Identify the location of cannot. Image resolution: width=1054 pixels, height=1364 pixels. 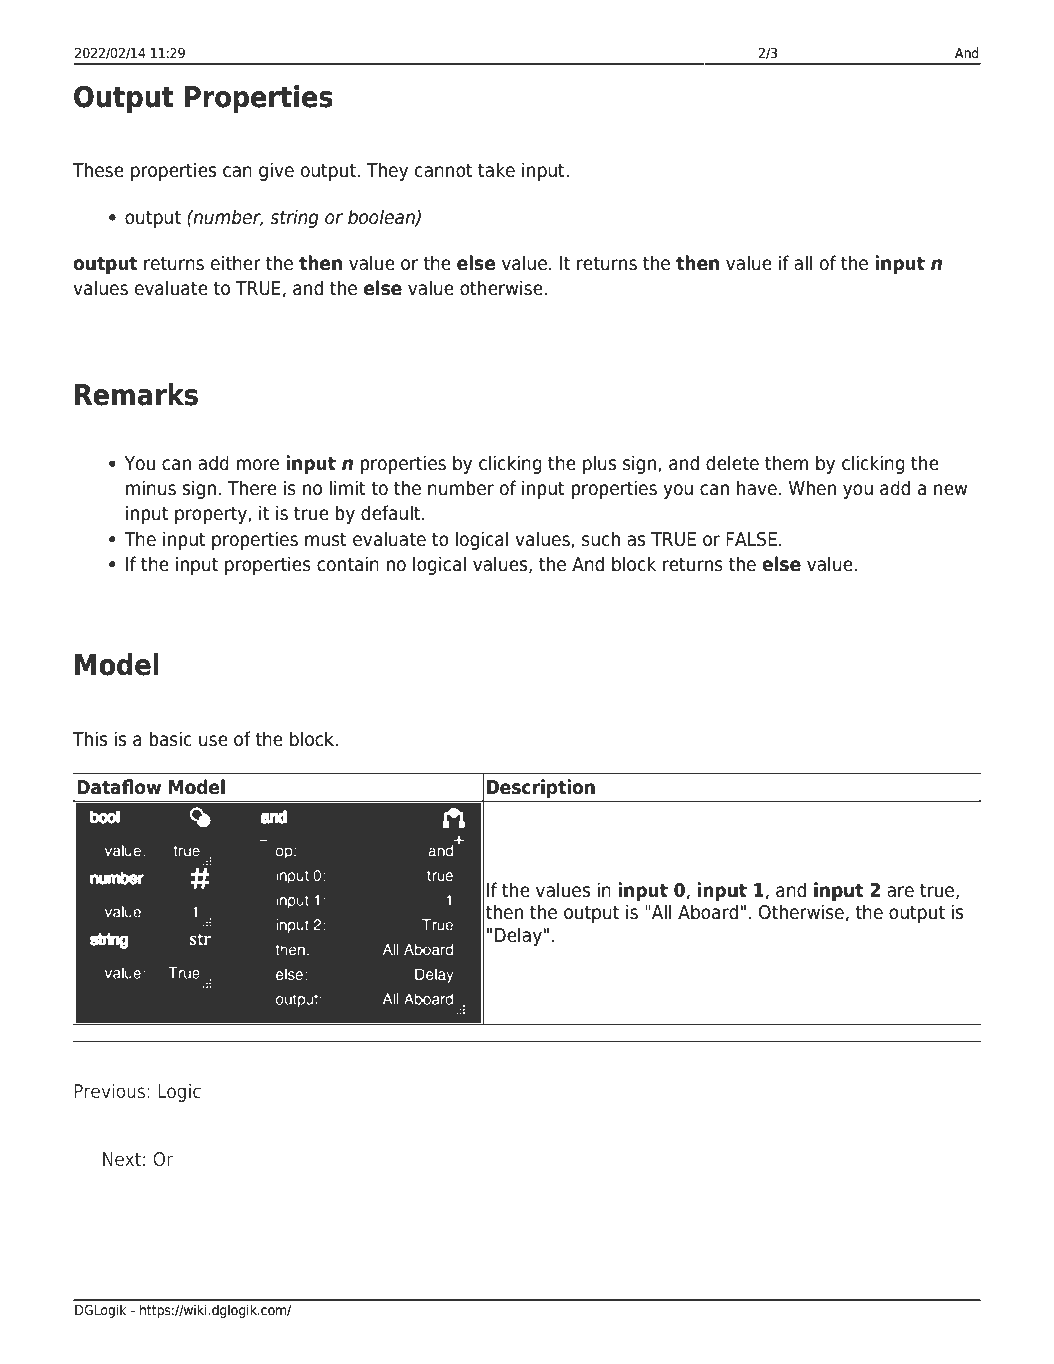
(444, 170).
